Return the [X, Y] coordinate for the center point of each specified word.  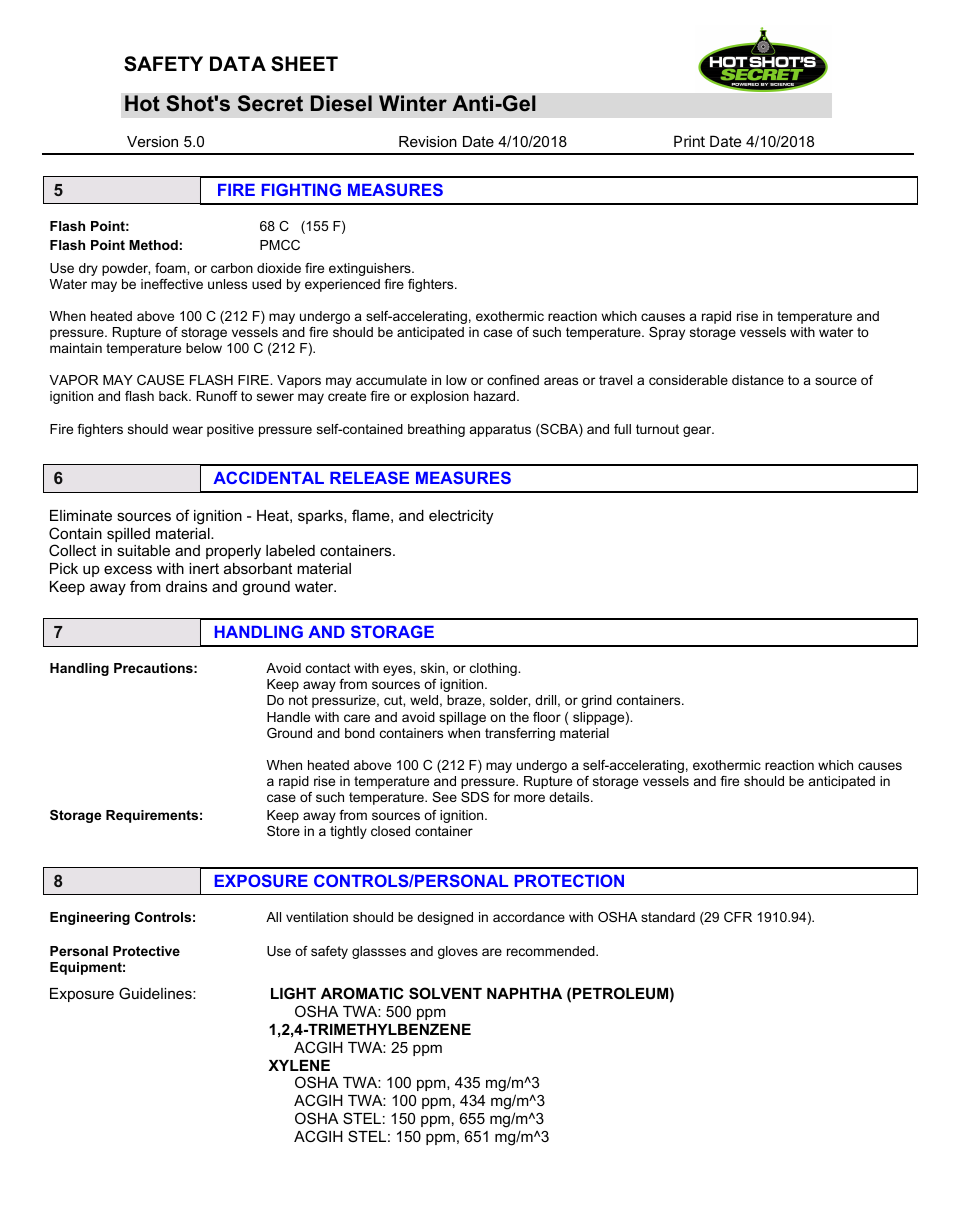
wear [187, 430]
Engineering [90, 918]
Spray [667, 333]
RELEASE [369, 477]
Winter [413, 103]
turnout [657, 429]
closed [390, 831]
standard [668, 917]
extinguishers [371, 269]
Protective [146, 951]
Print [689, 141]
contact [328, 668]
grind [596, 701]
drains [186, 586]
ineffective [172, 284]
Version [152, 141]
